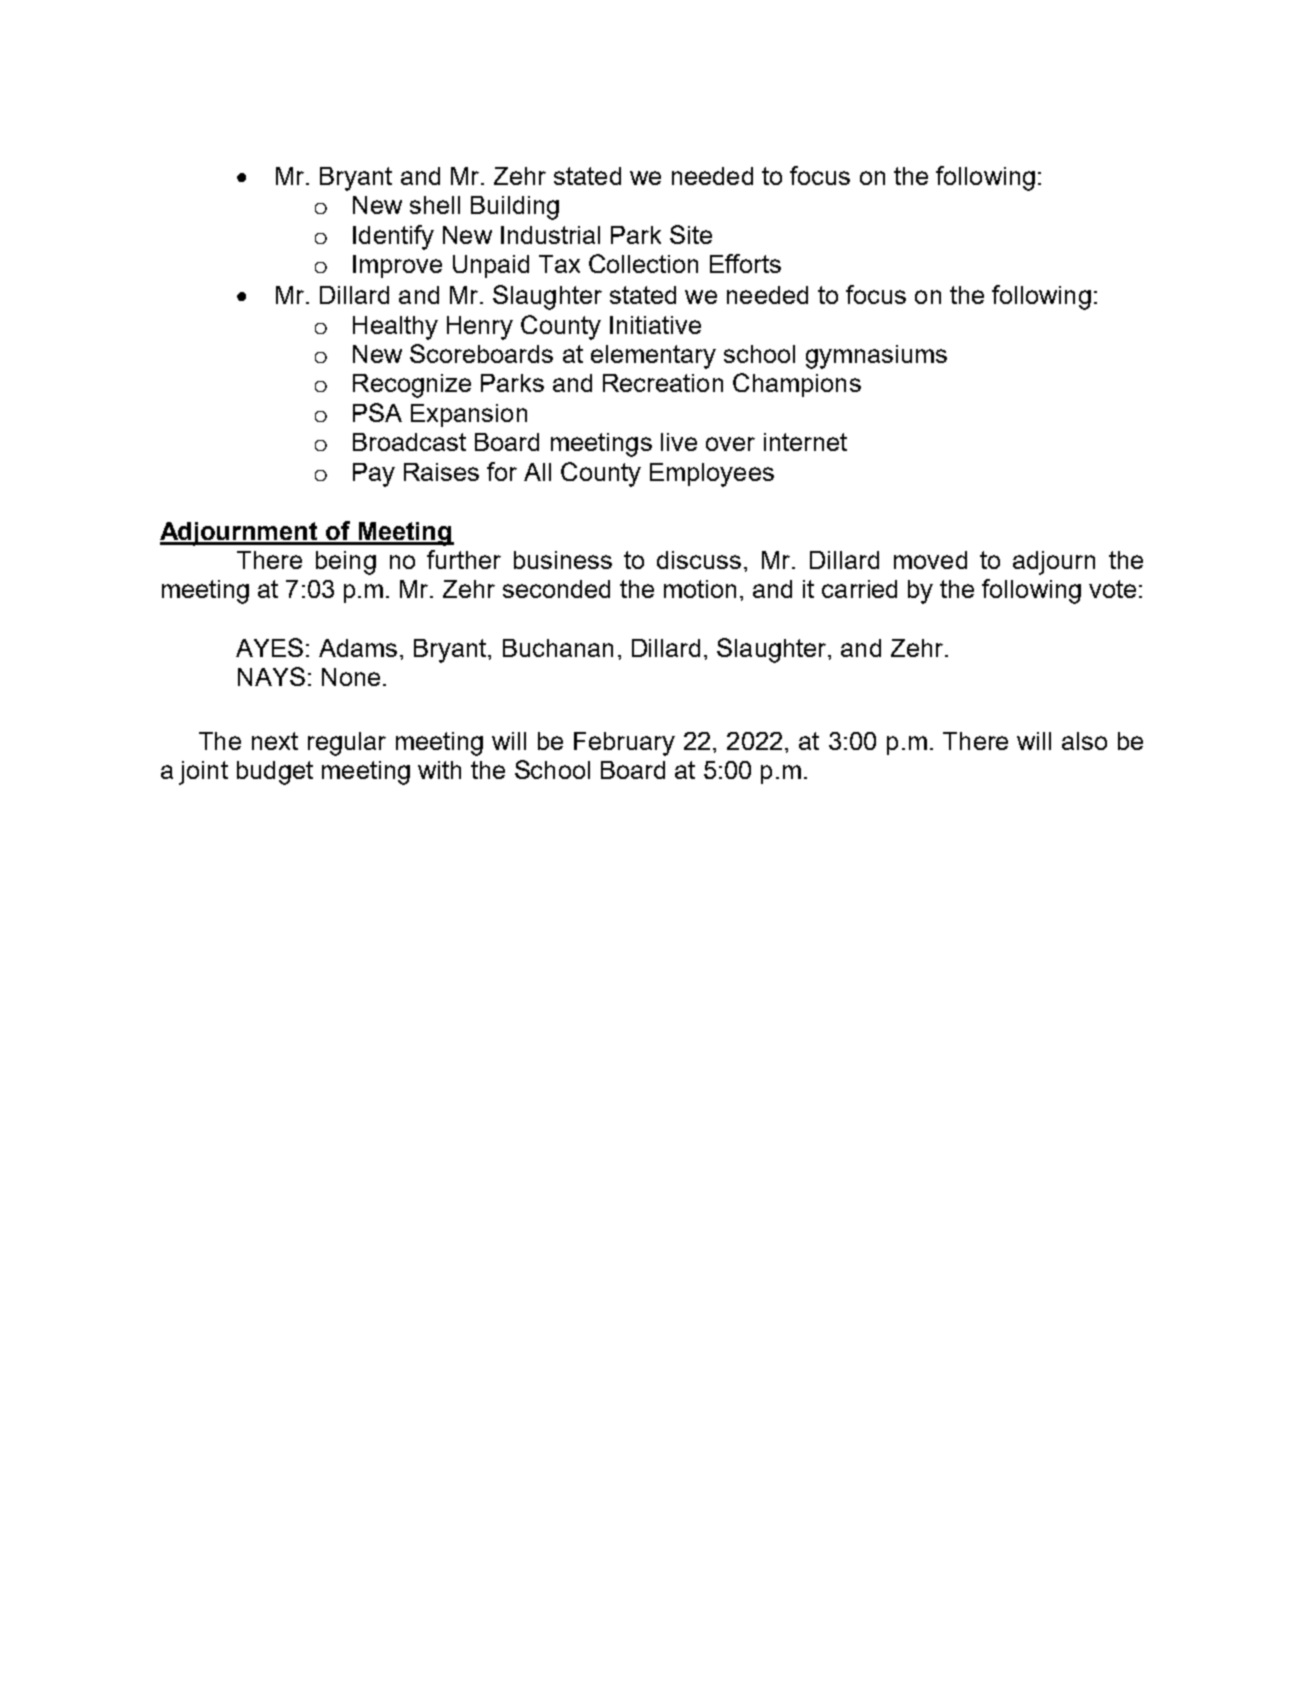  Describe the element at coordinates (745, 263) in the screenshot. I see `Efforts` at that location.
